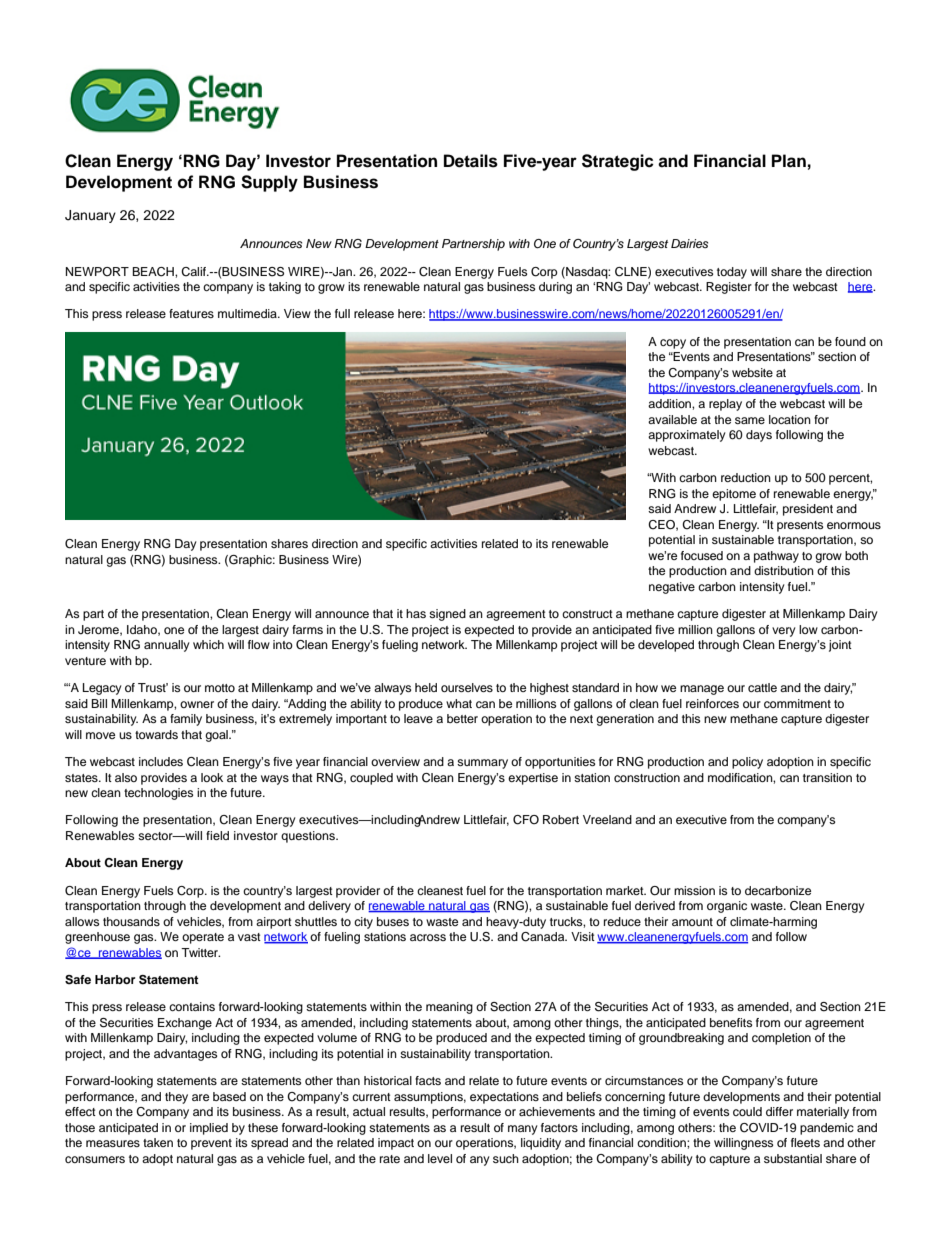 Image resolution: width=952 pixels, height=1233 pixels. I want to click on annually, so click(167, 646).
